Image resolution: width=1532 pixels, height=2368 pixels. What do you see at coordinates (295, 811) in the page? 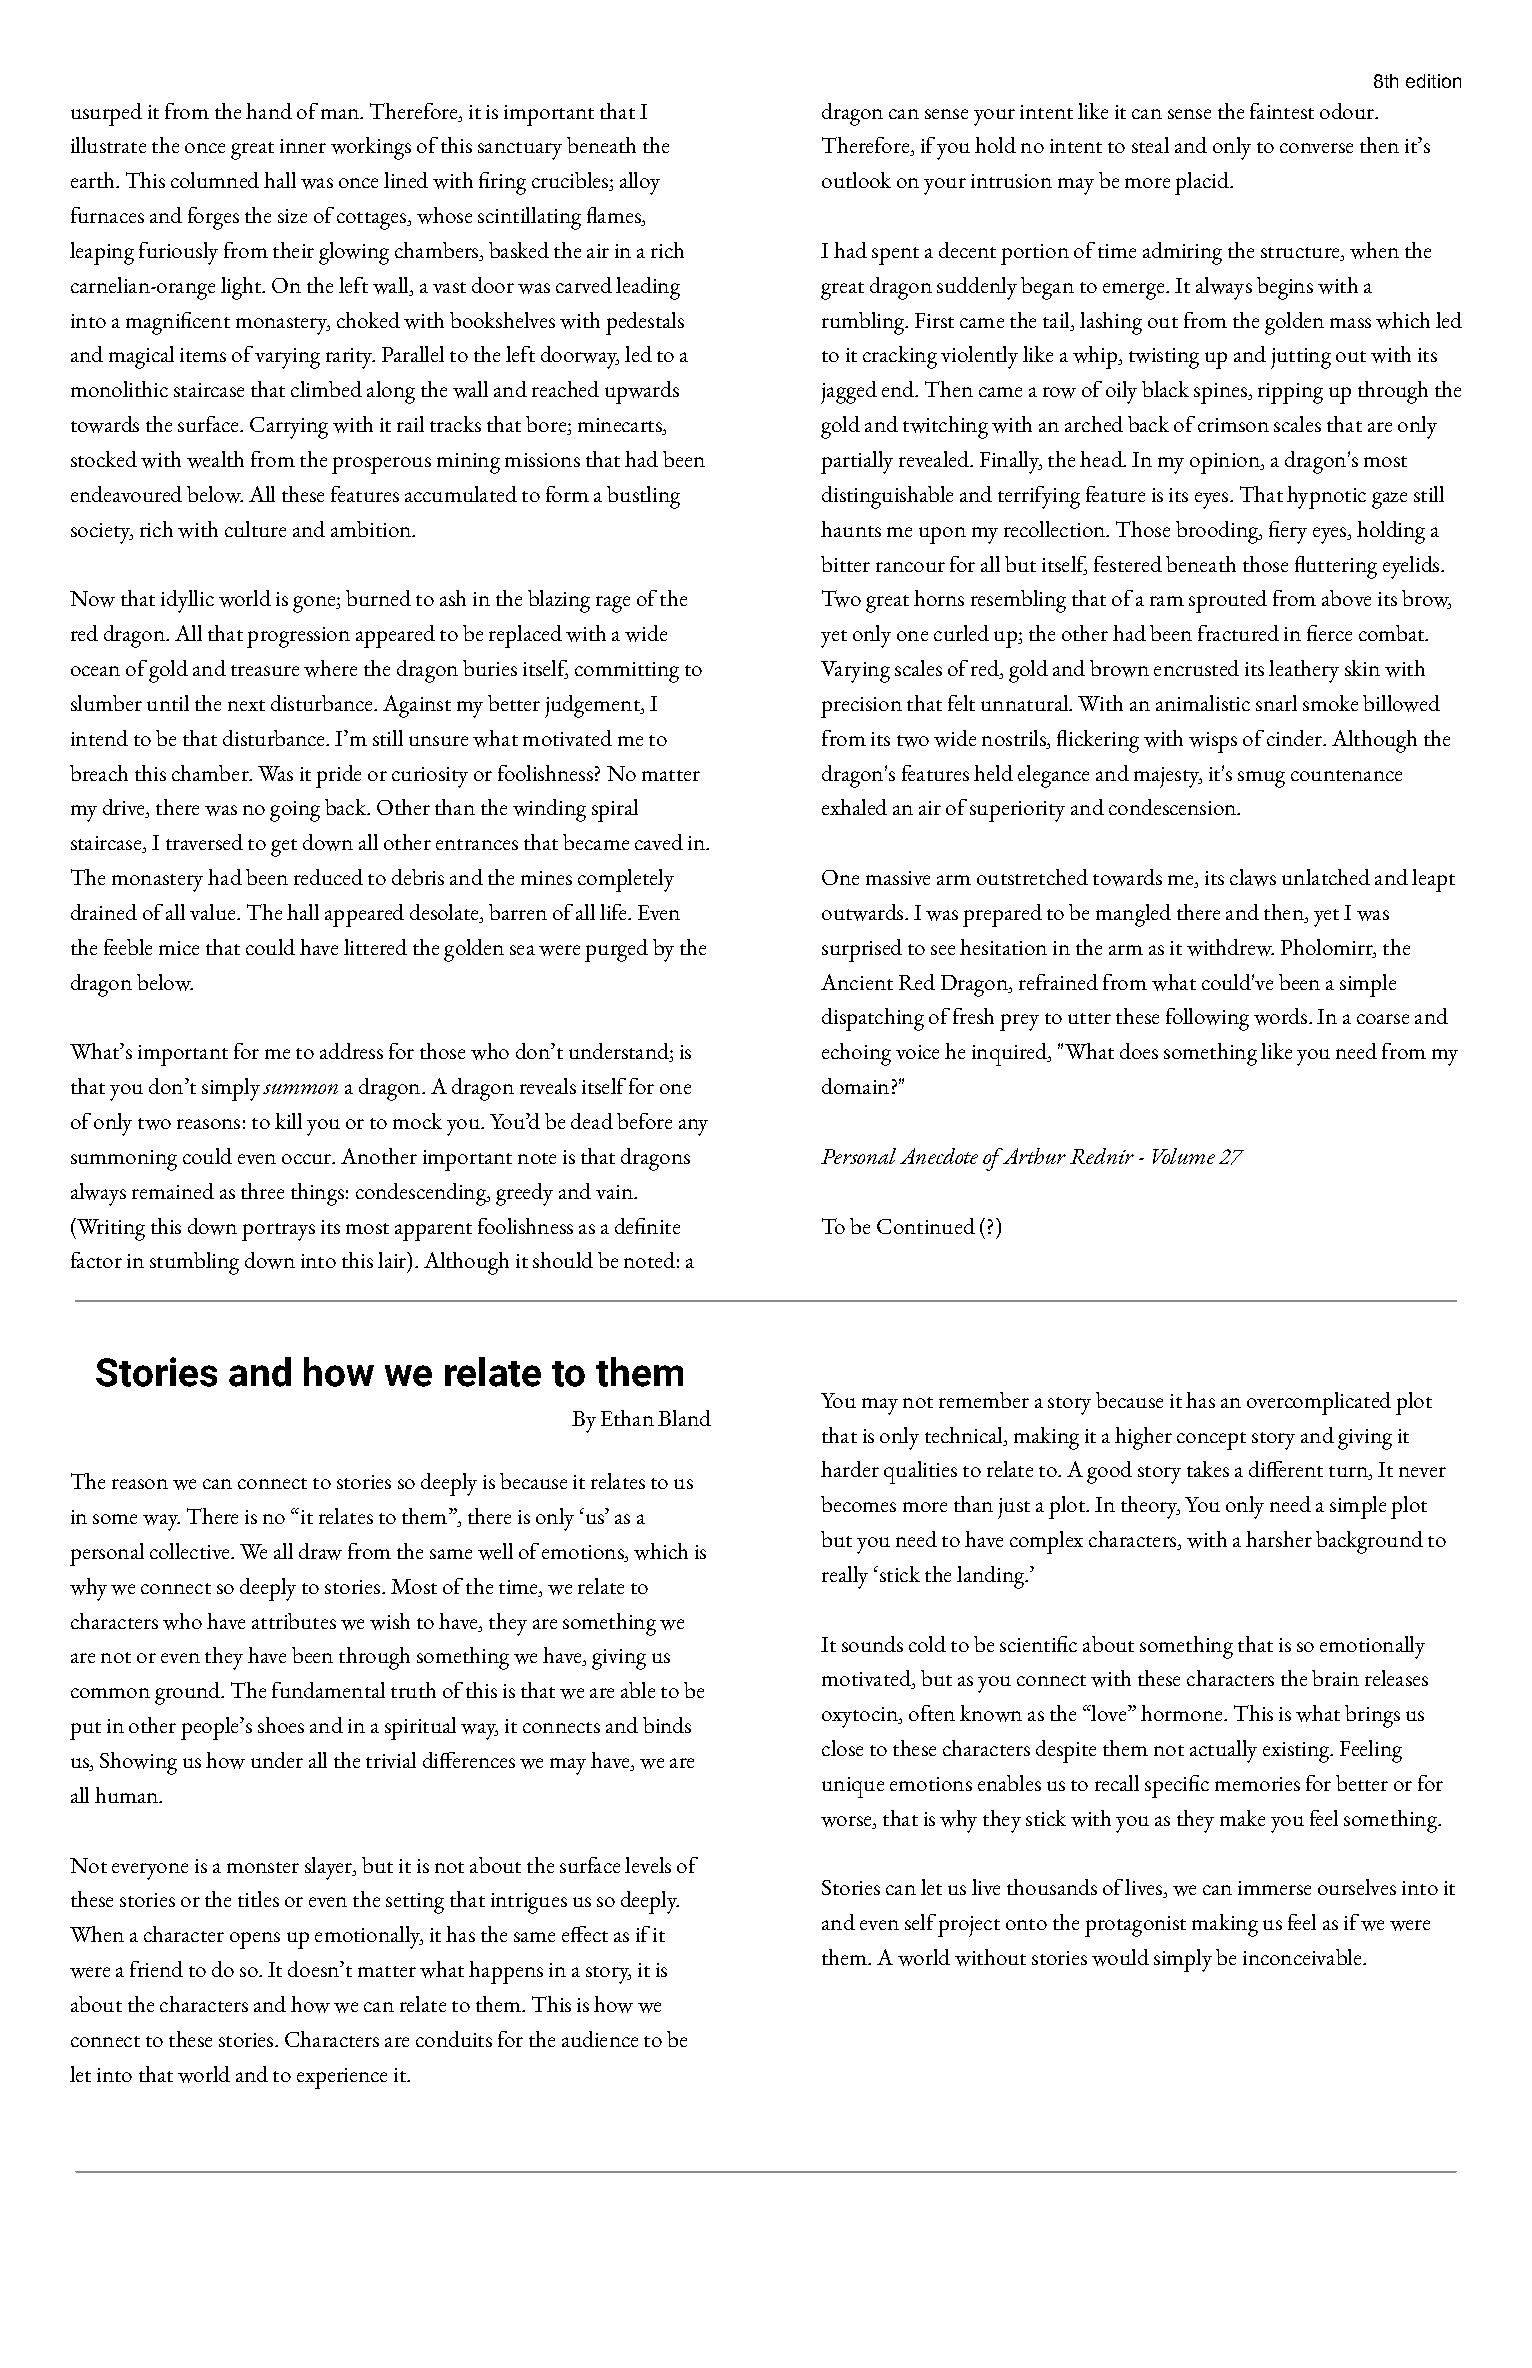
I see `going` at bounding box center [295, 811].
